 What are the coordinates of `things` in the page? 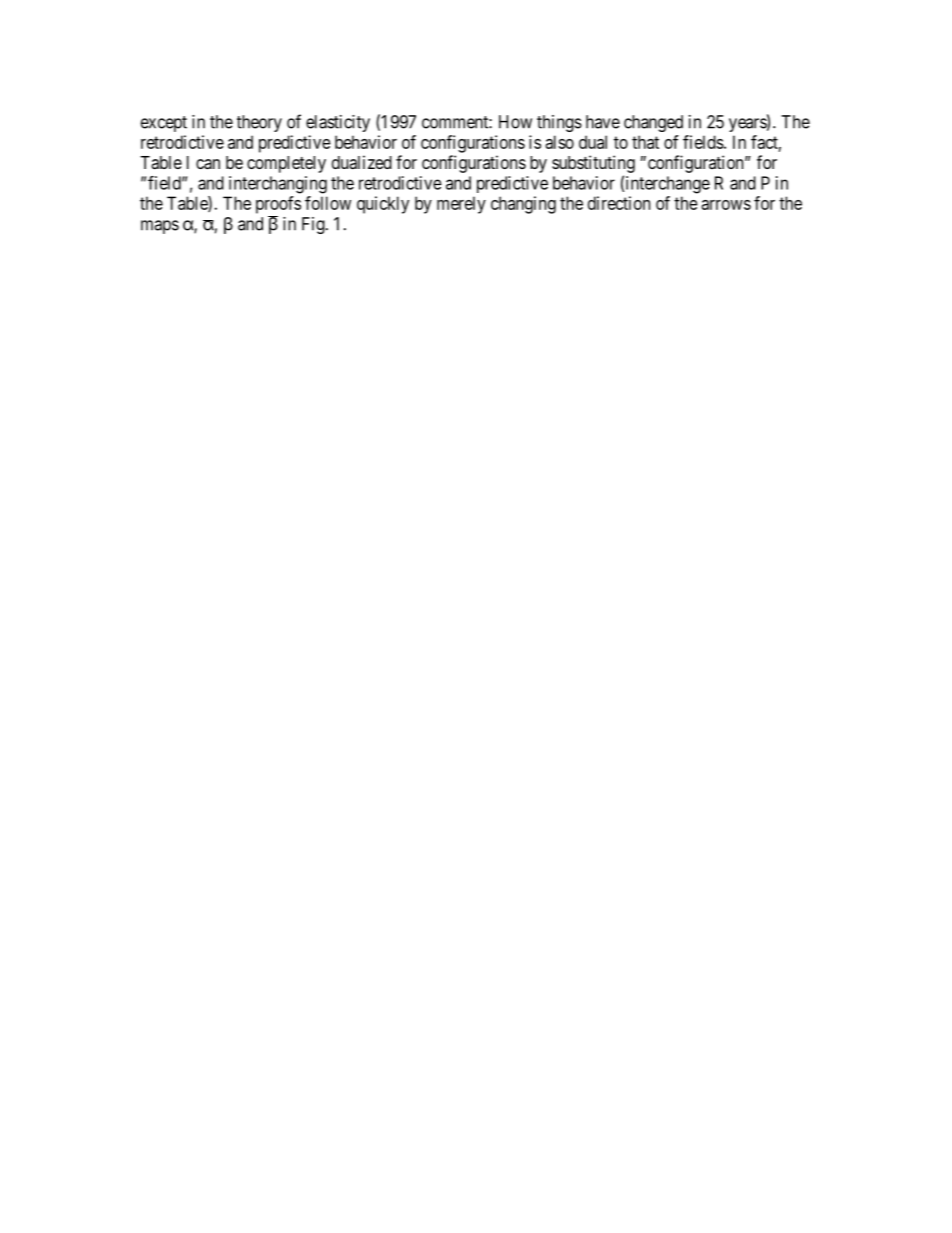 It's located at (559, 123).
